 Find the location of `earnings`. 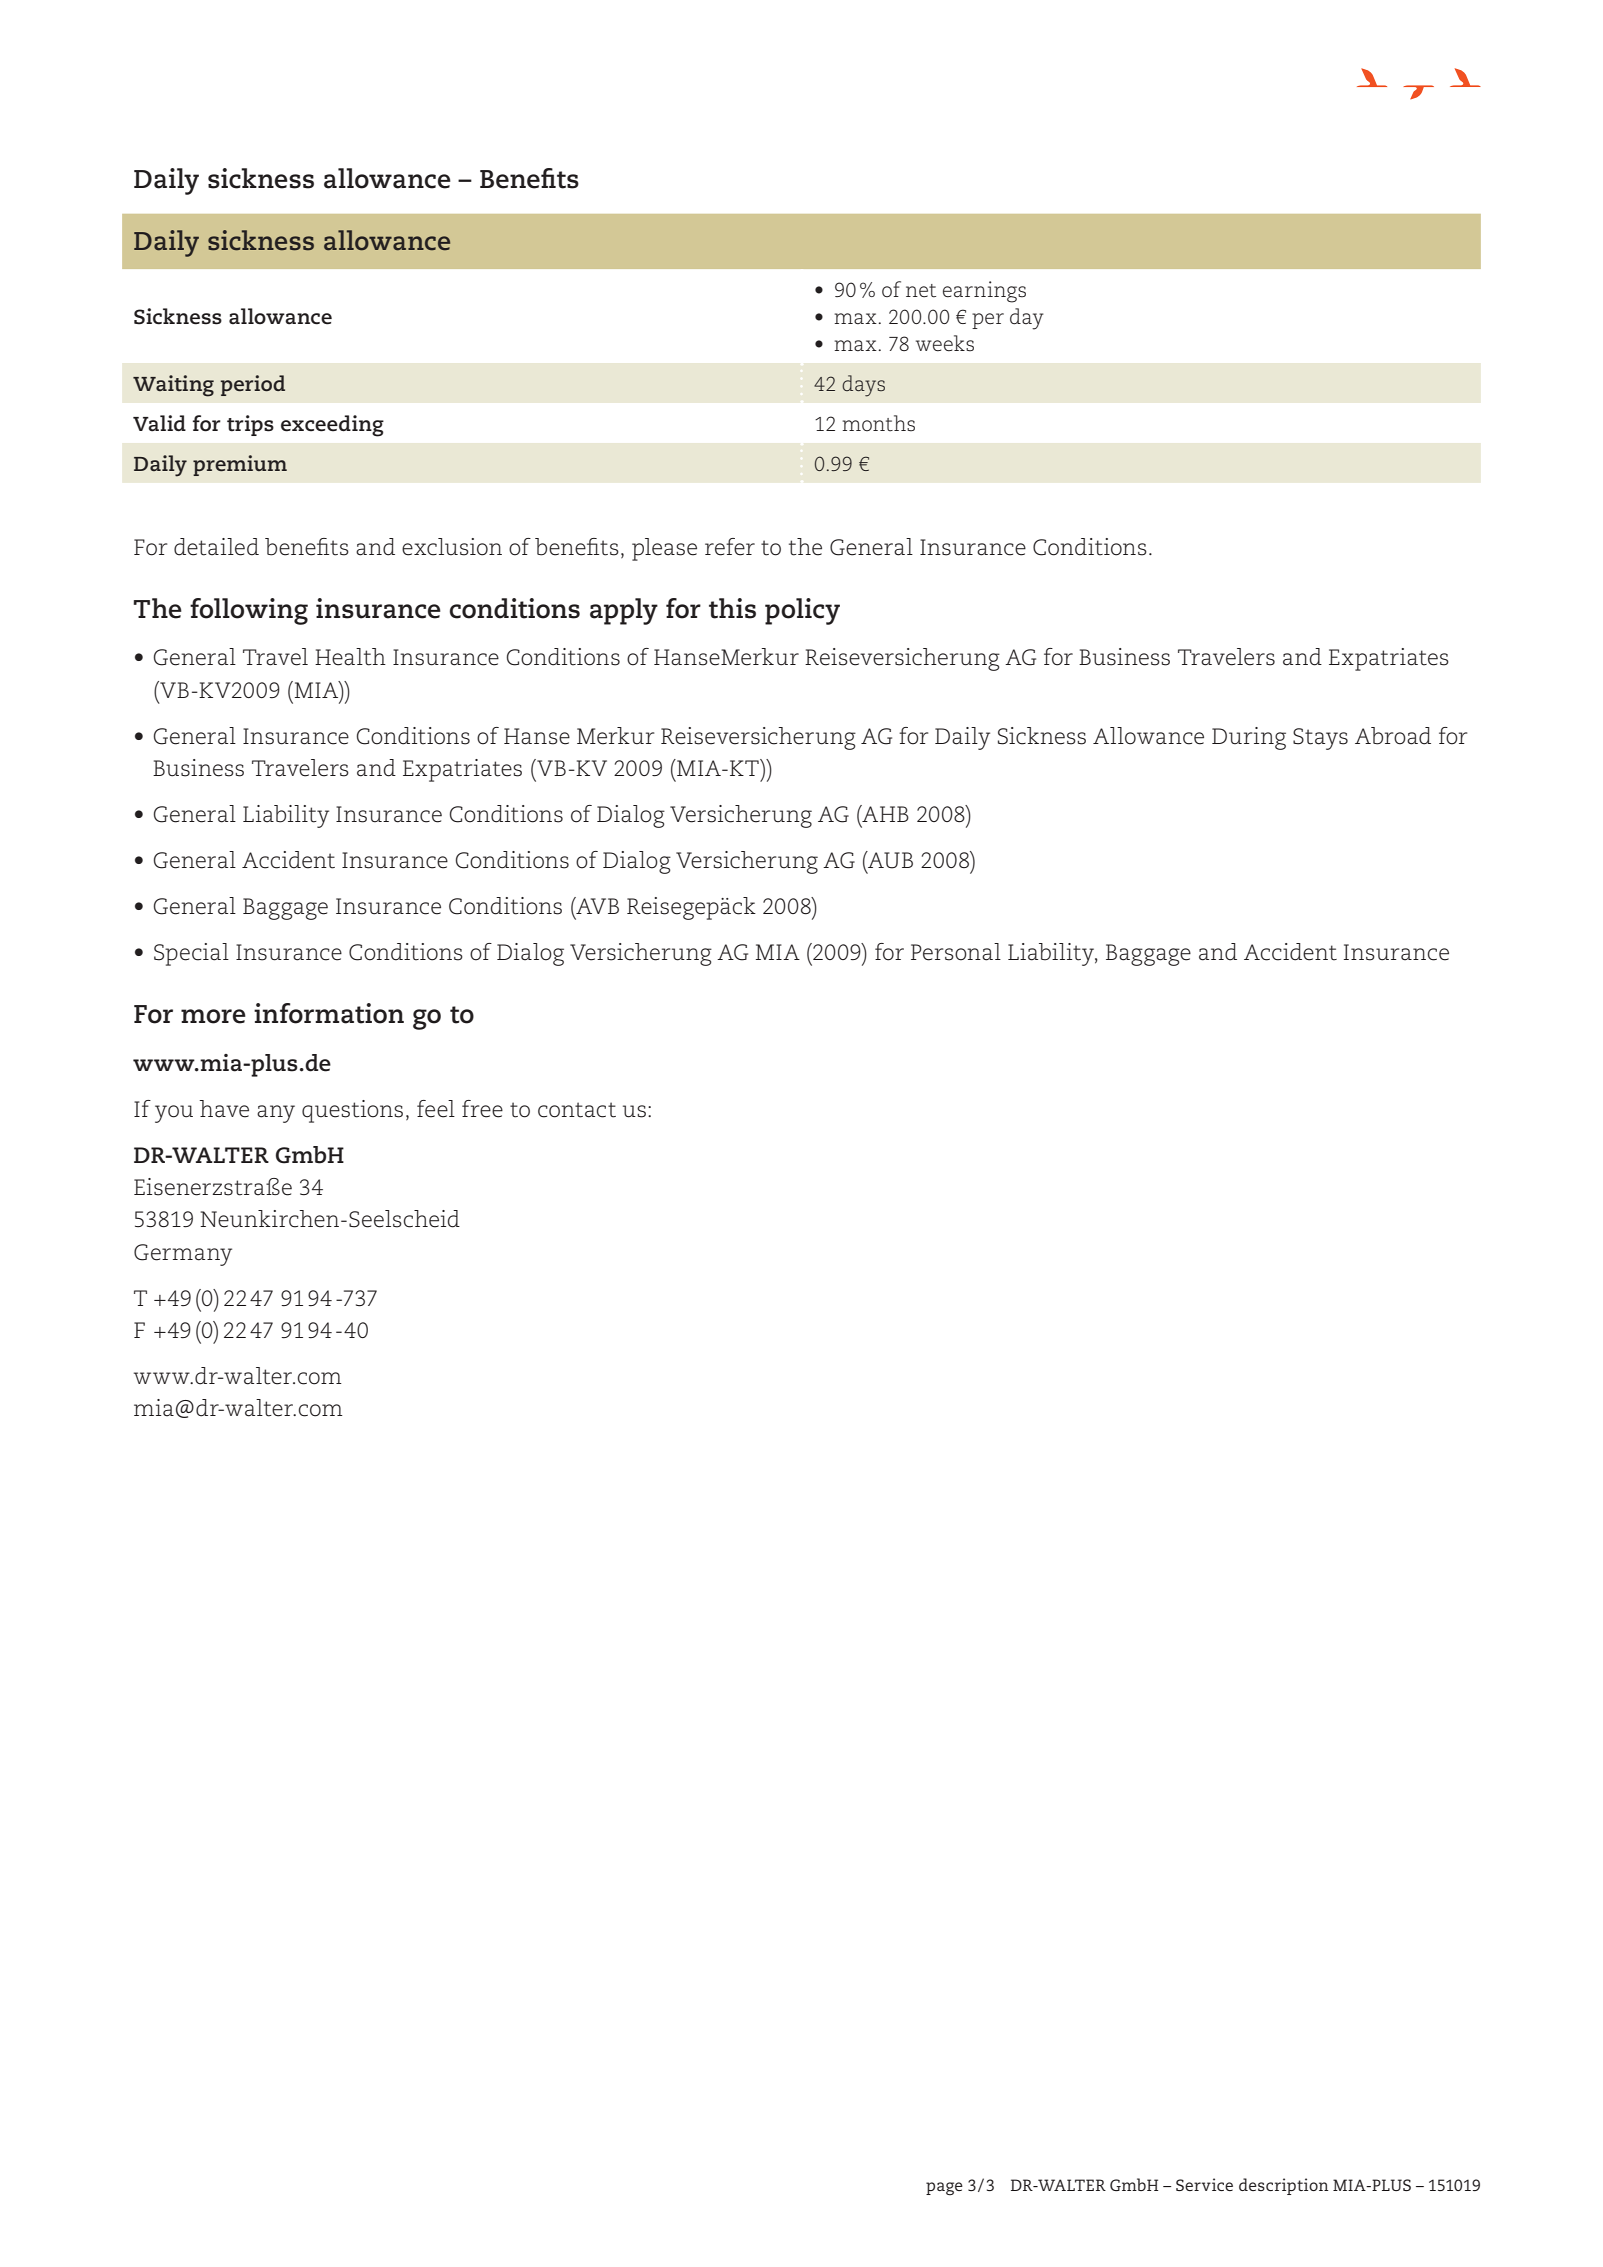

earnings is located at coordinates (984, 292).
